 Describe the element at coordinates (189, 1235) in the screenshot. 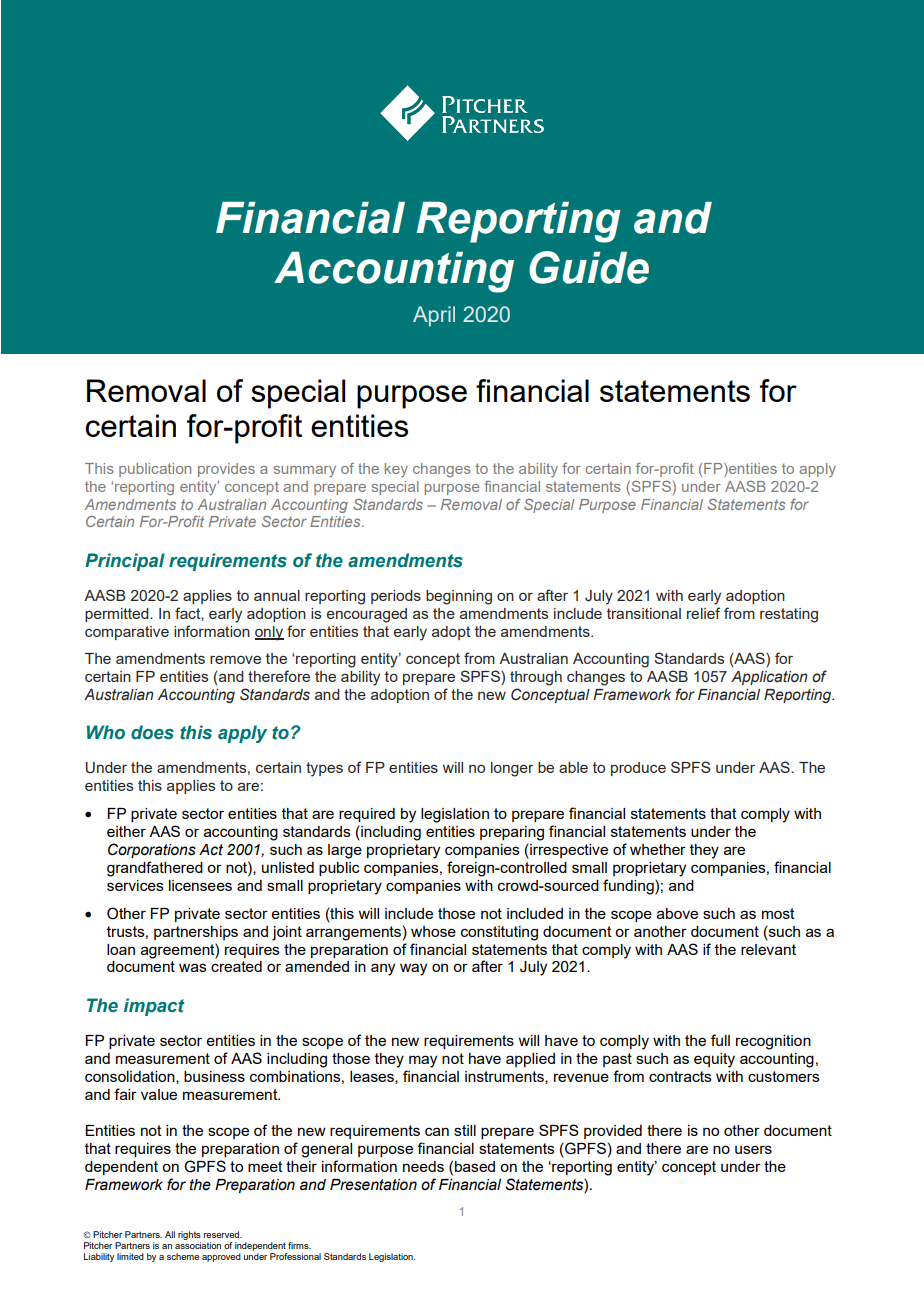

I see `rights` at that location.
